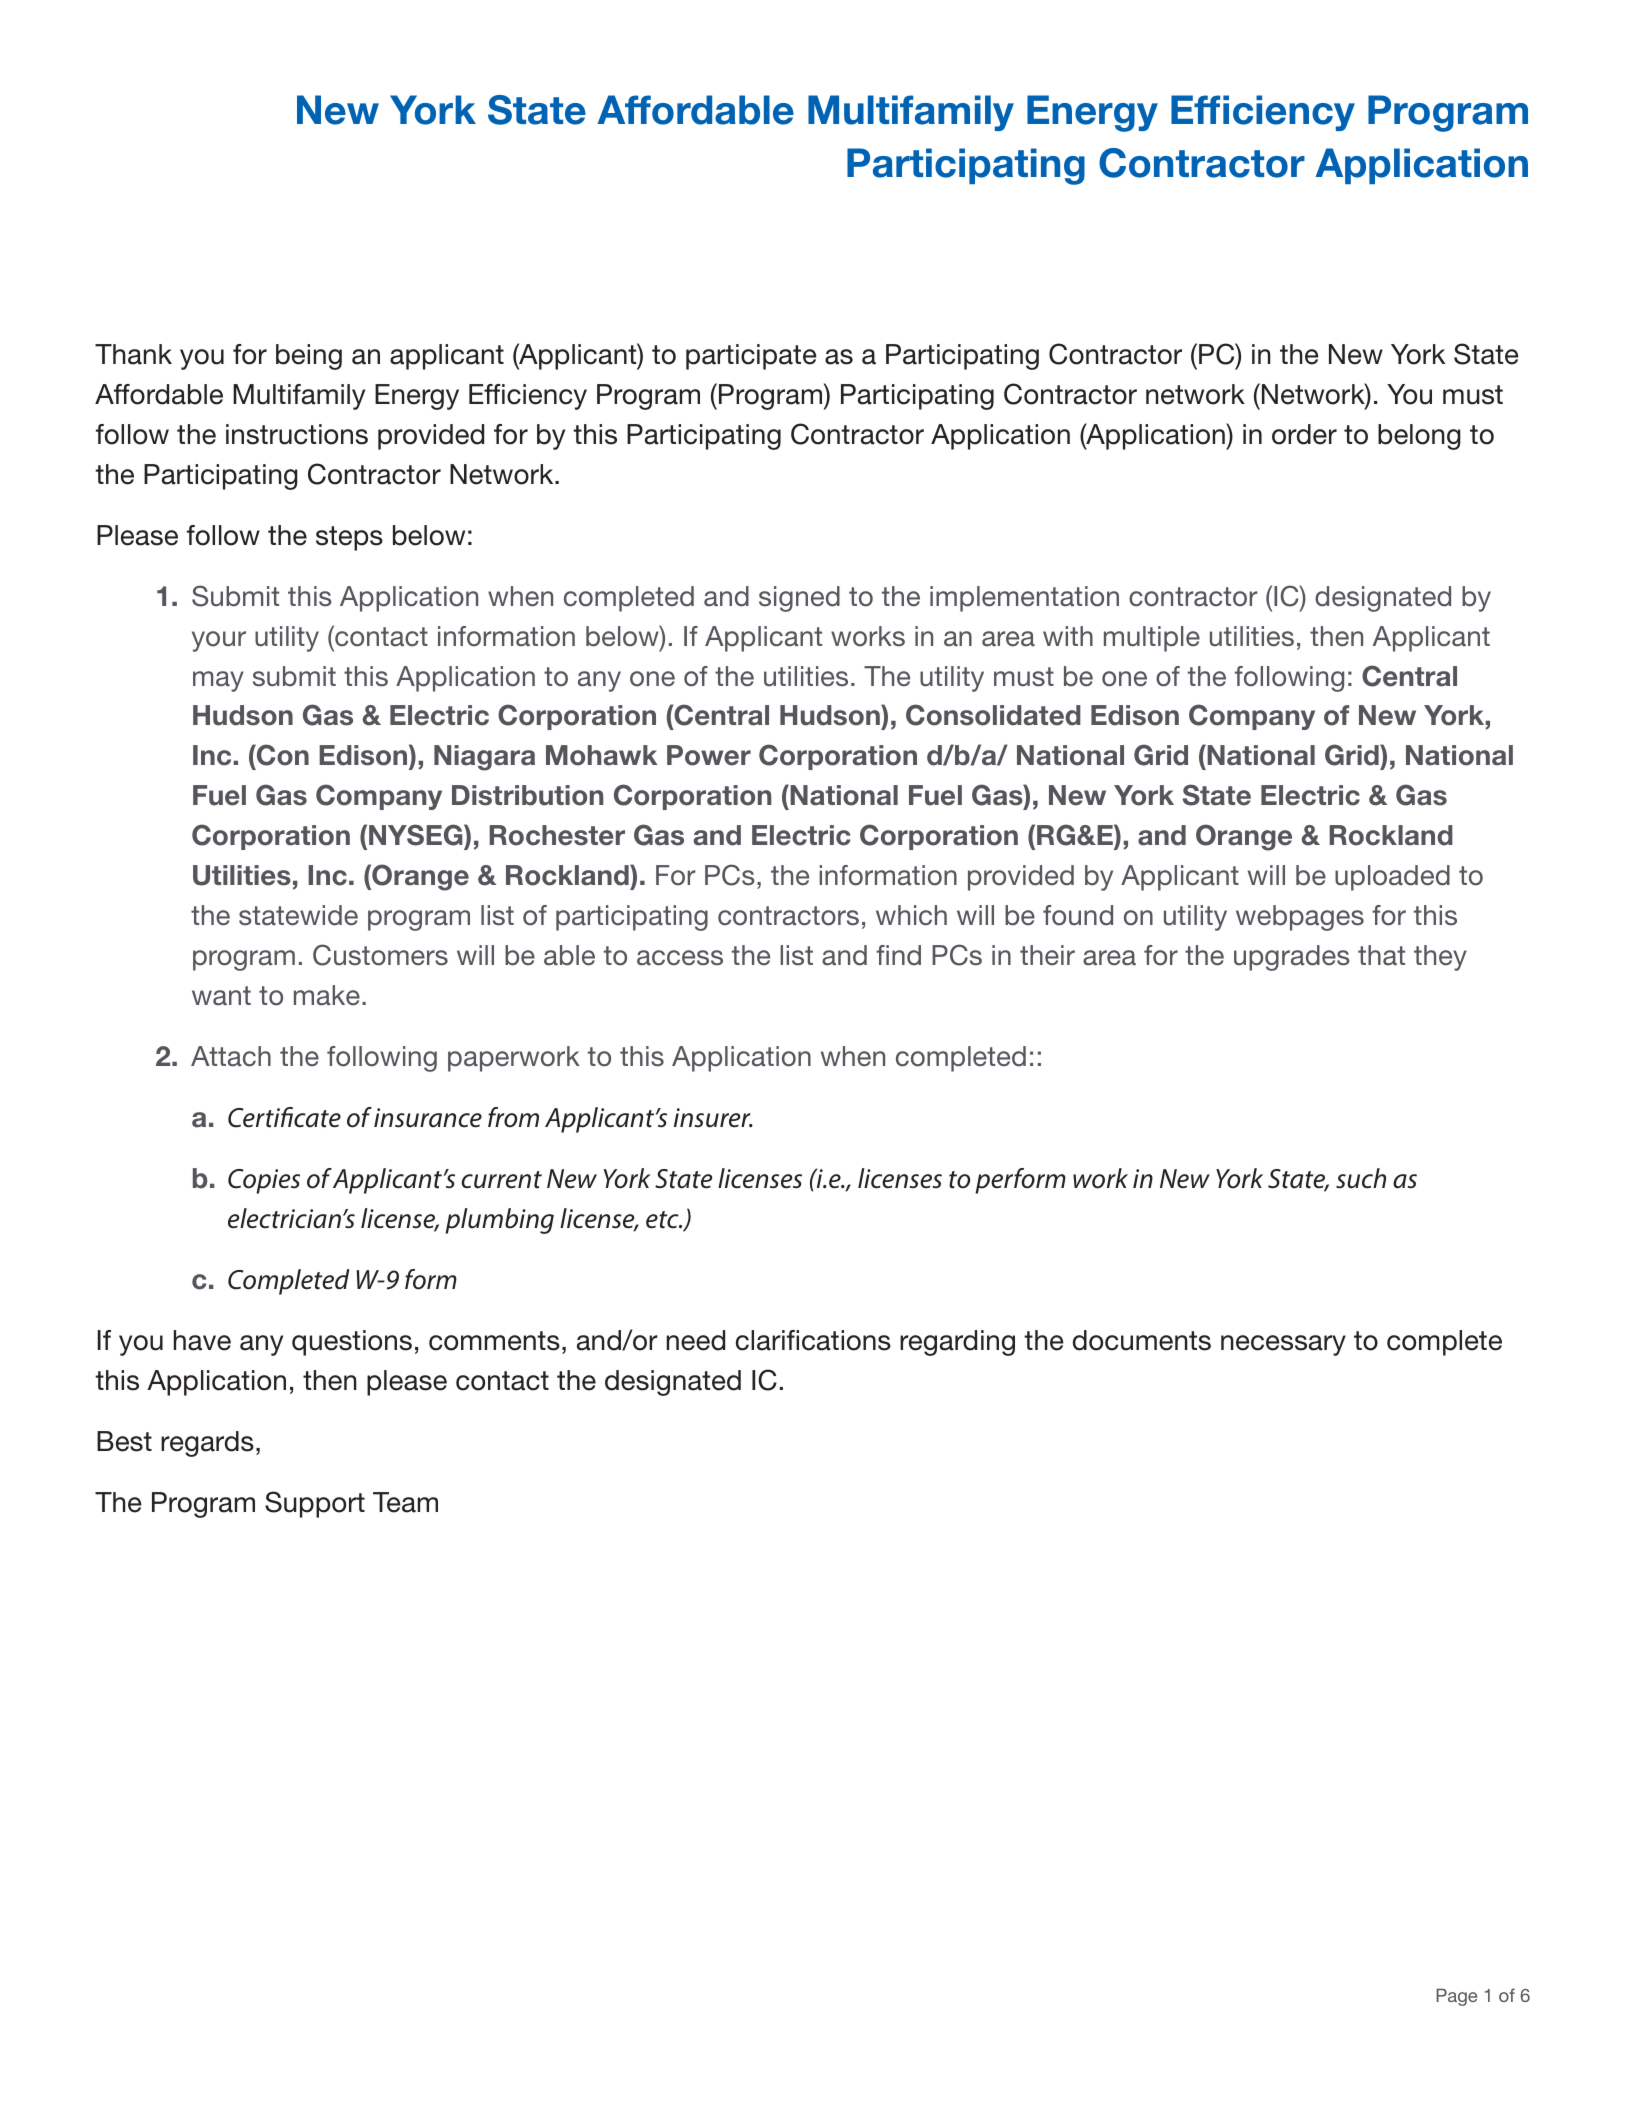  What do you see at coordinates (315, 1504) in the image?
I see `Support` at bounding box center [315, 1504].
